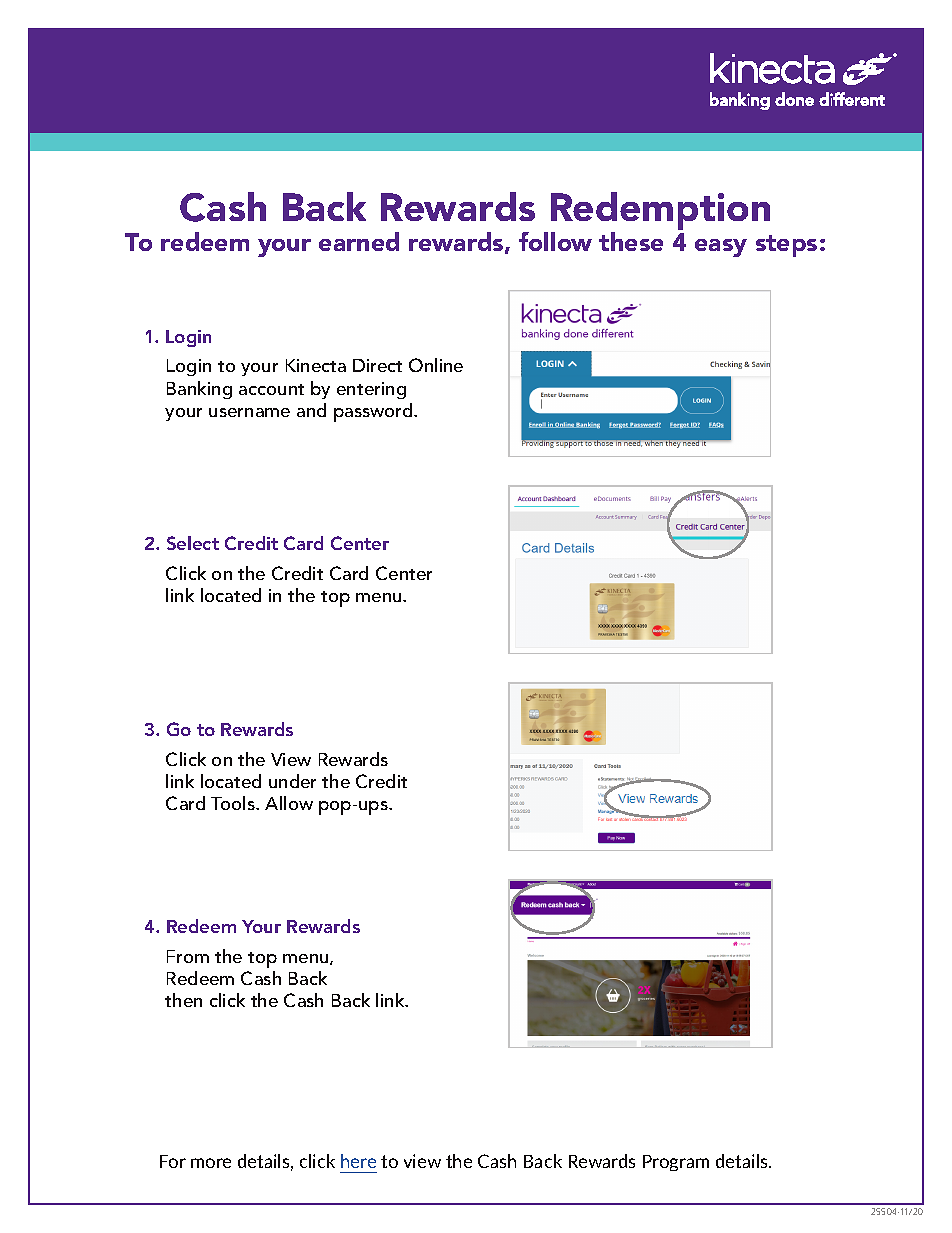 This screenshot has width=952, height=1233. I want to click on Program, so click(676, 1163).
